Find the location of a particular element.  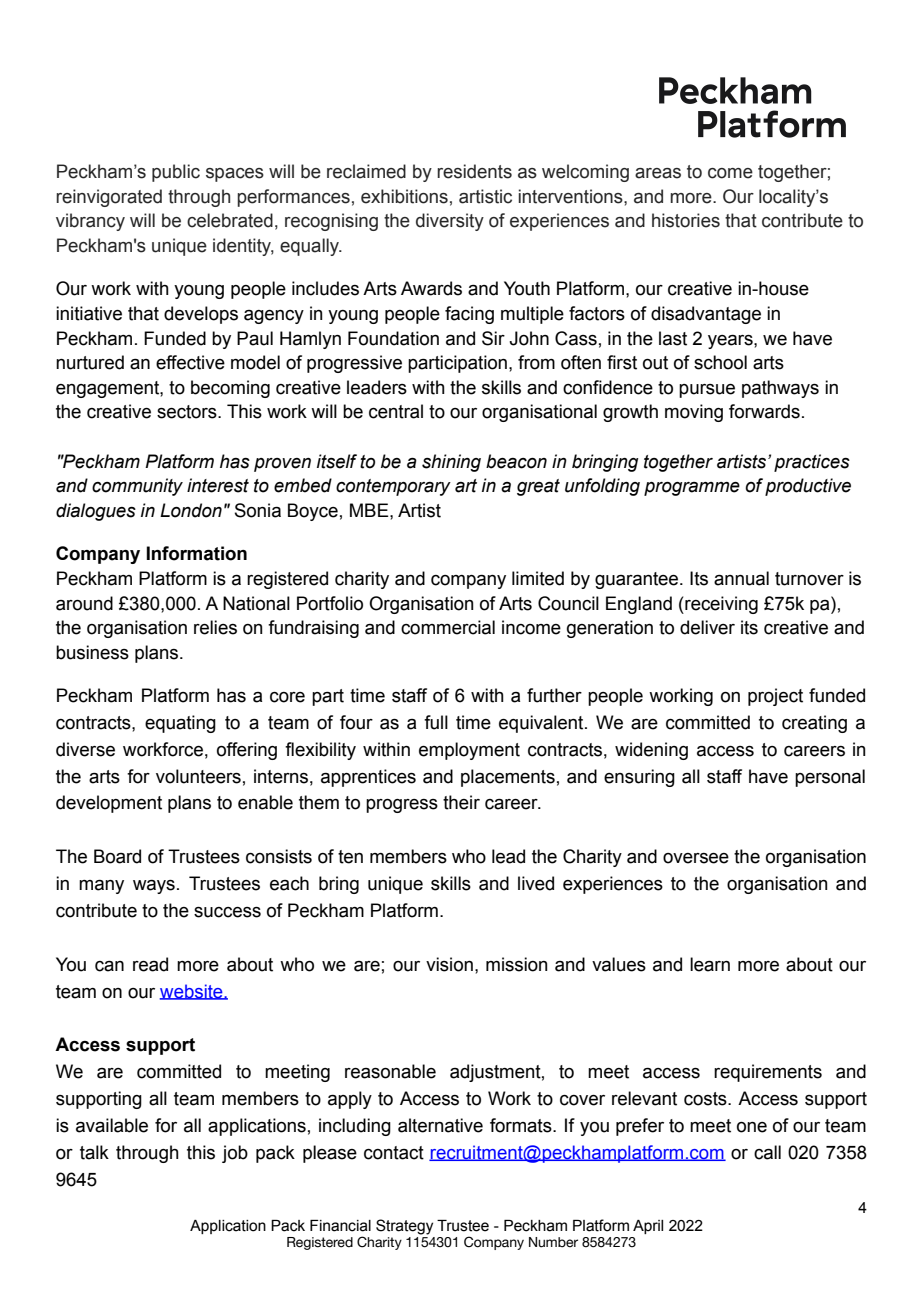

job is located at coordinates (235, 1154).
